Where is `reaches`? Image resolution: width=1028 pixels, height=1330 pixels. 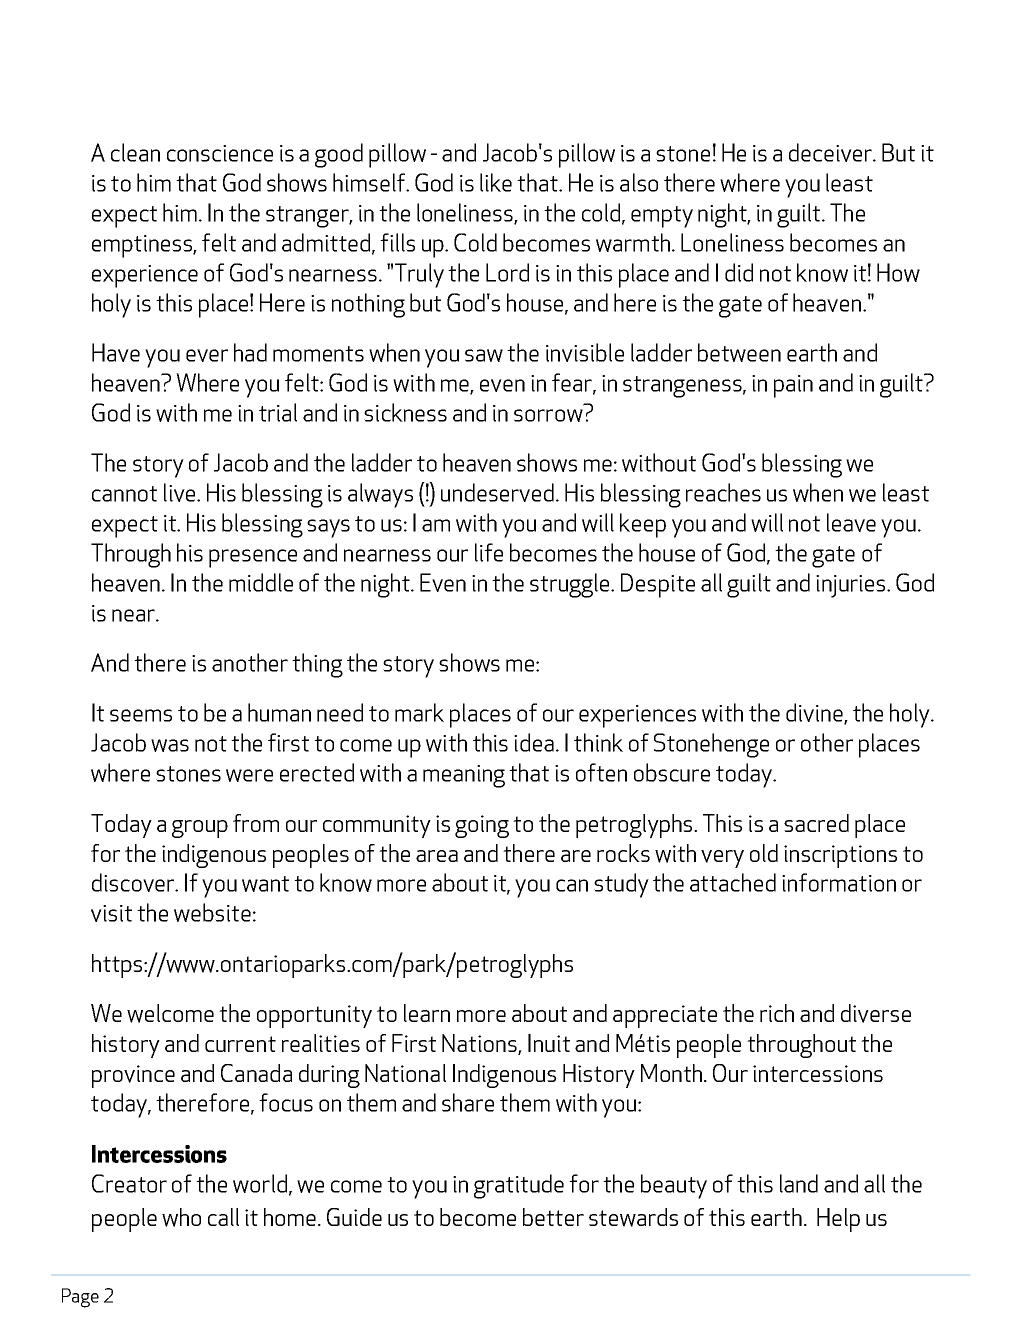 reaches is located at coordinates (723, 492).
